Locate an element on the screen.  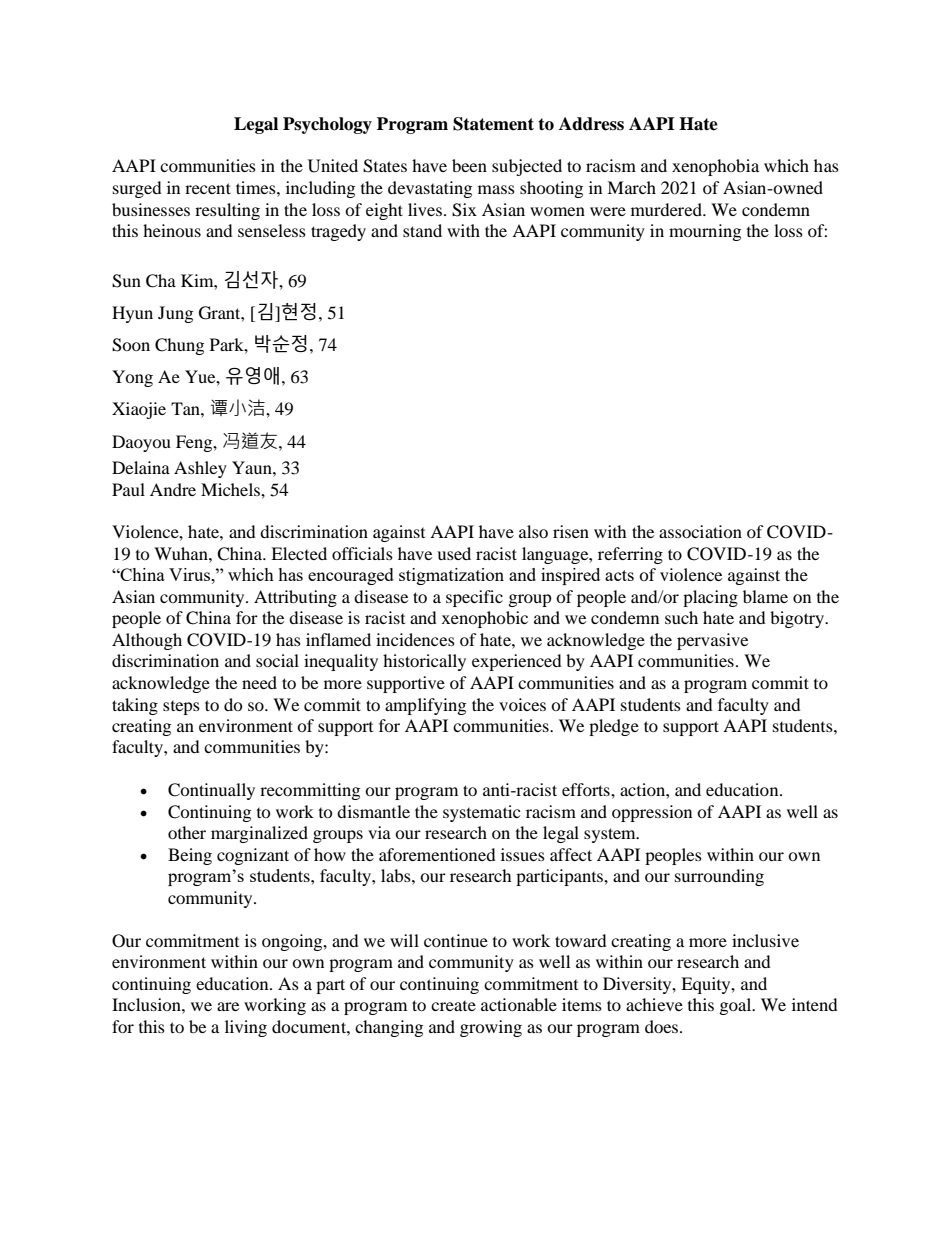
mourning is located at coordinates (705, 232).
